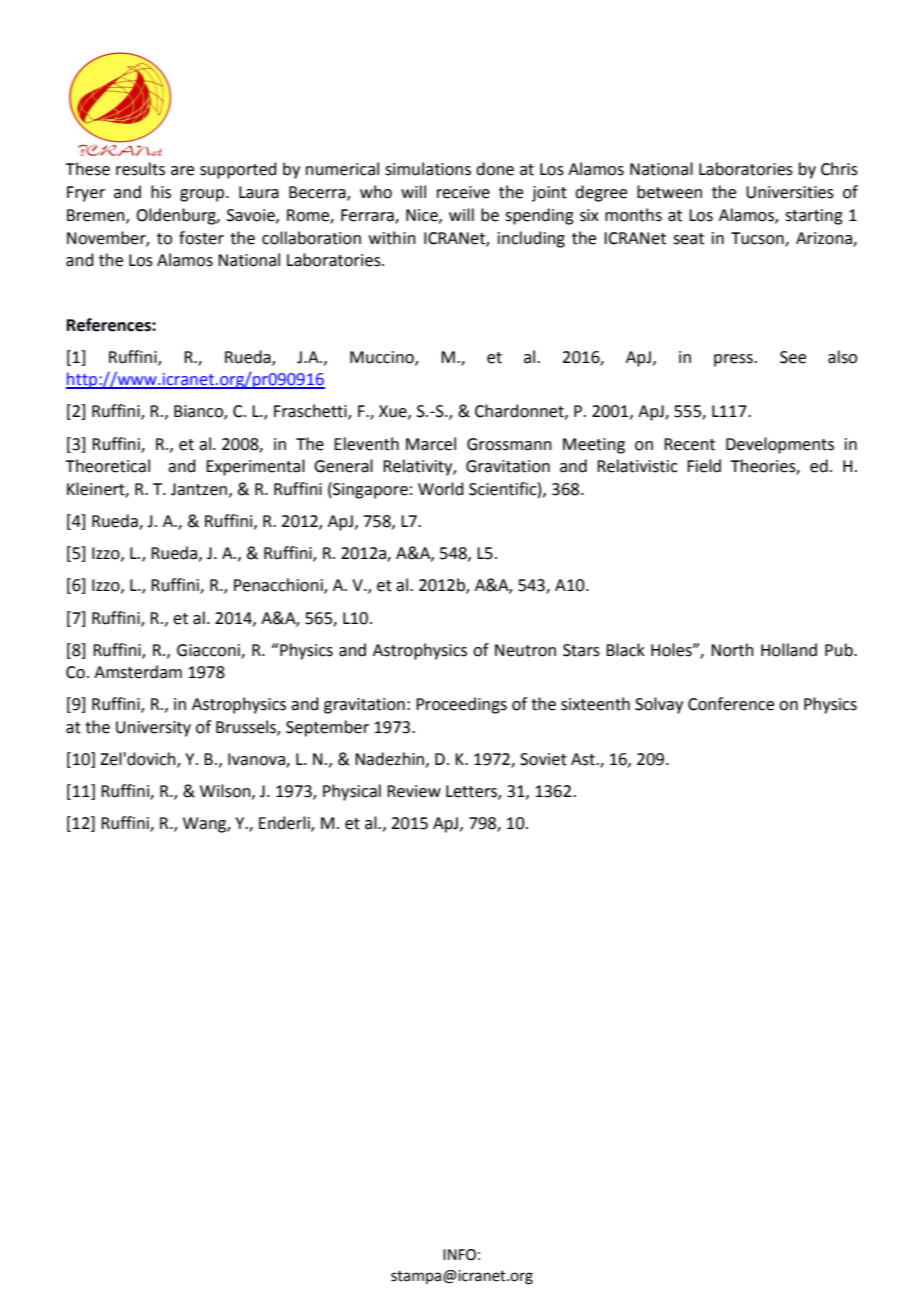 Image resolution: width=924 pixels, height=1308 pixels. What do you see at coordinates (431, 444) in the screenshot?
I see `Marcel` at bounding box center [431, 444].
